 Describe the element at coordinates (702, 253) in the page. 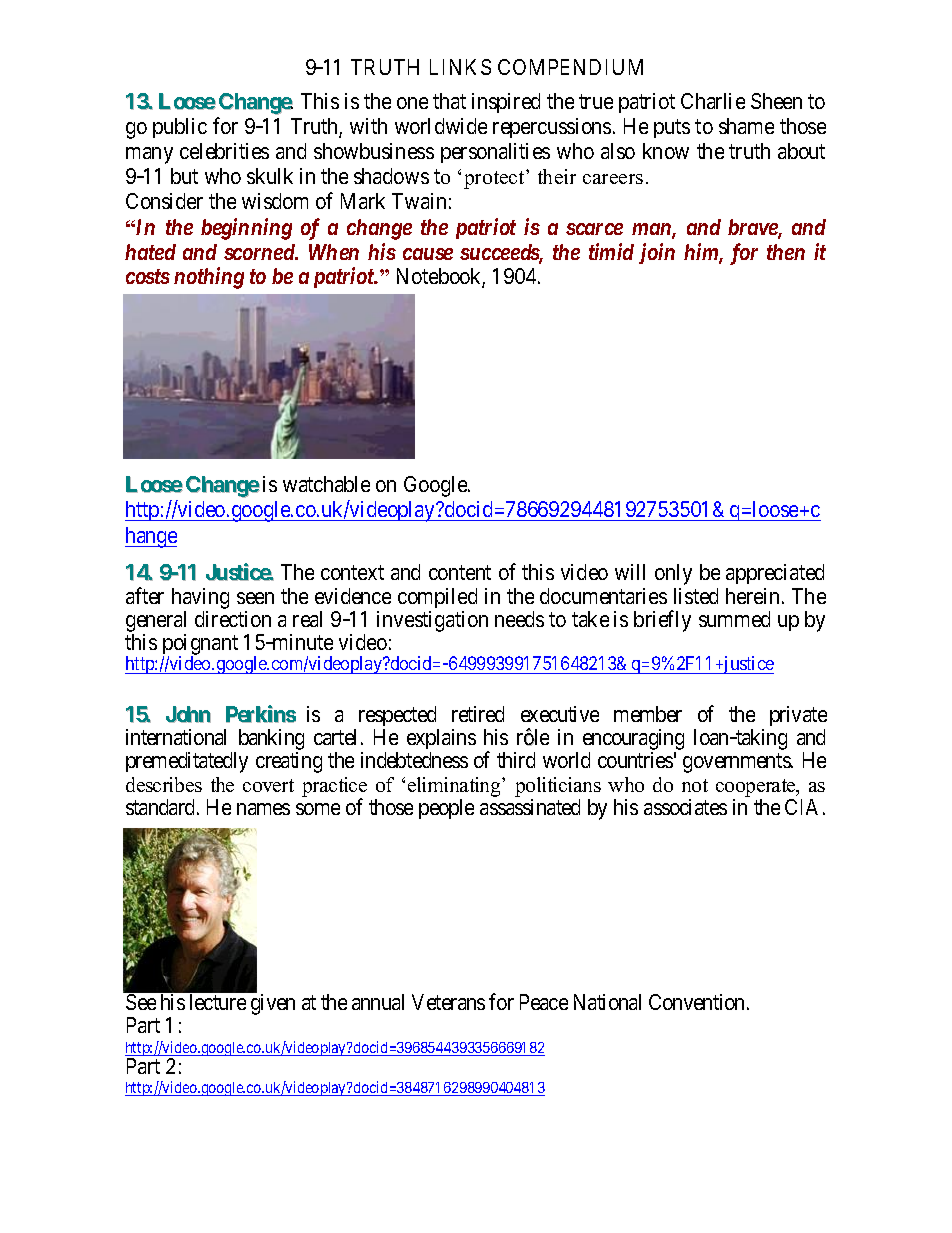

I see `him` at that location.
